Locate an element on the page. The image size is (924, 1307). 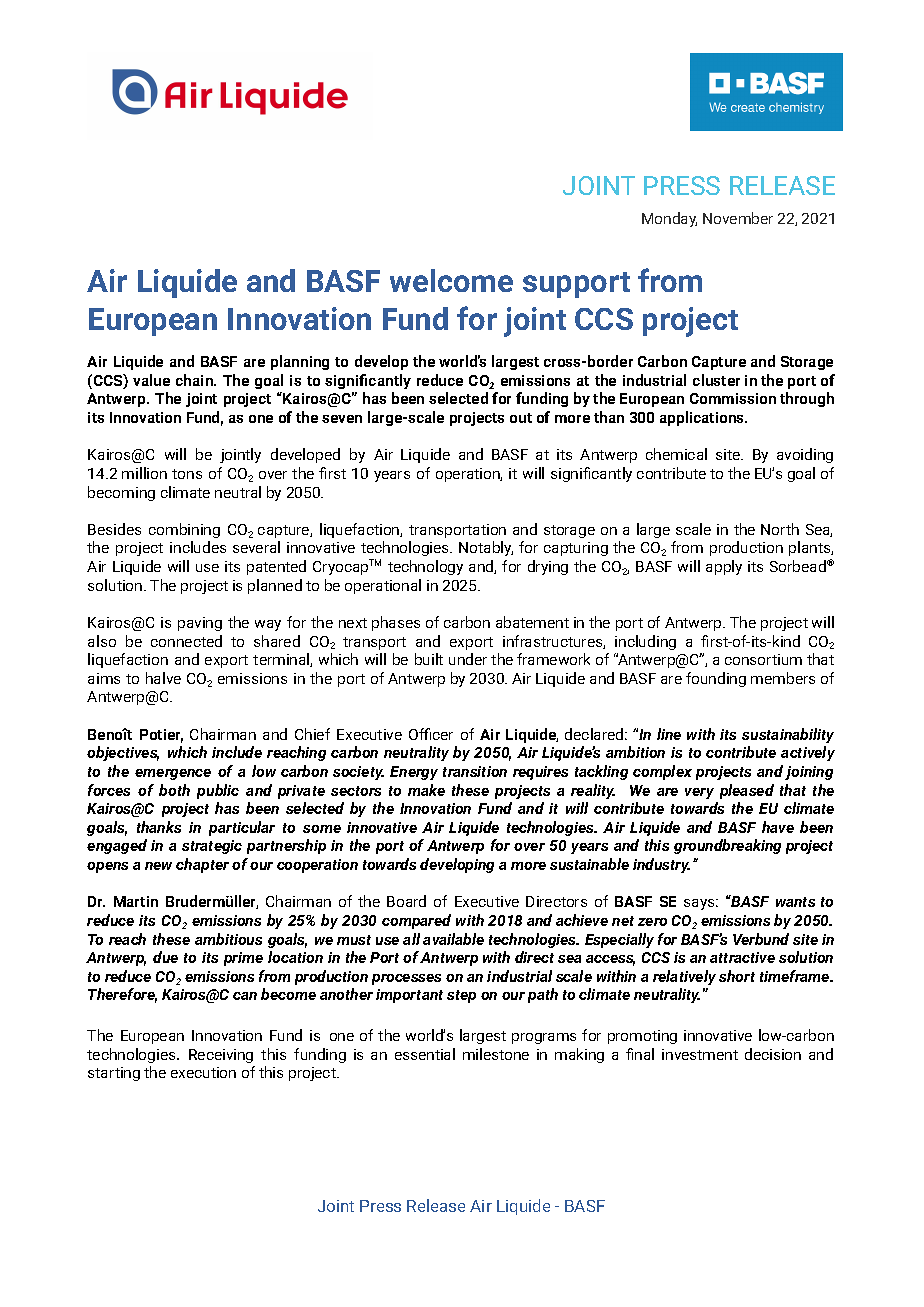
tons is located at coordinates (187, 474).
